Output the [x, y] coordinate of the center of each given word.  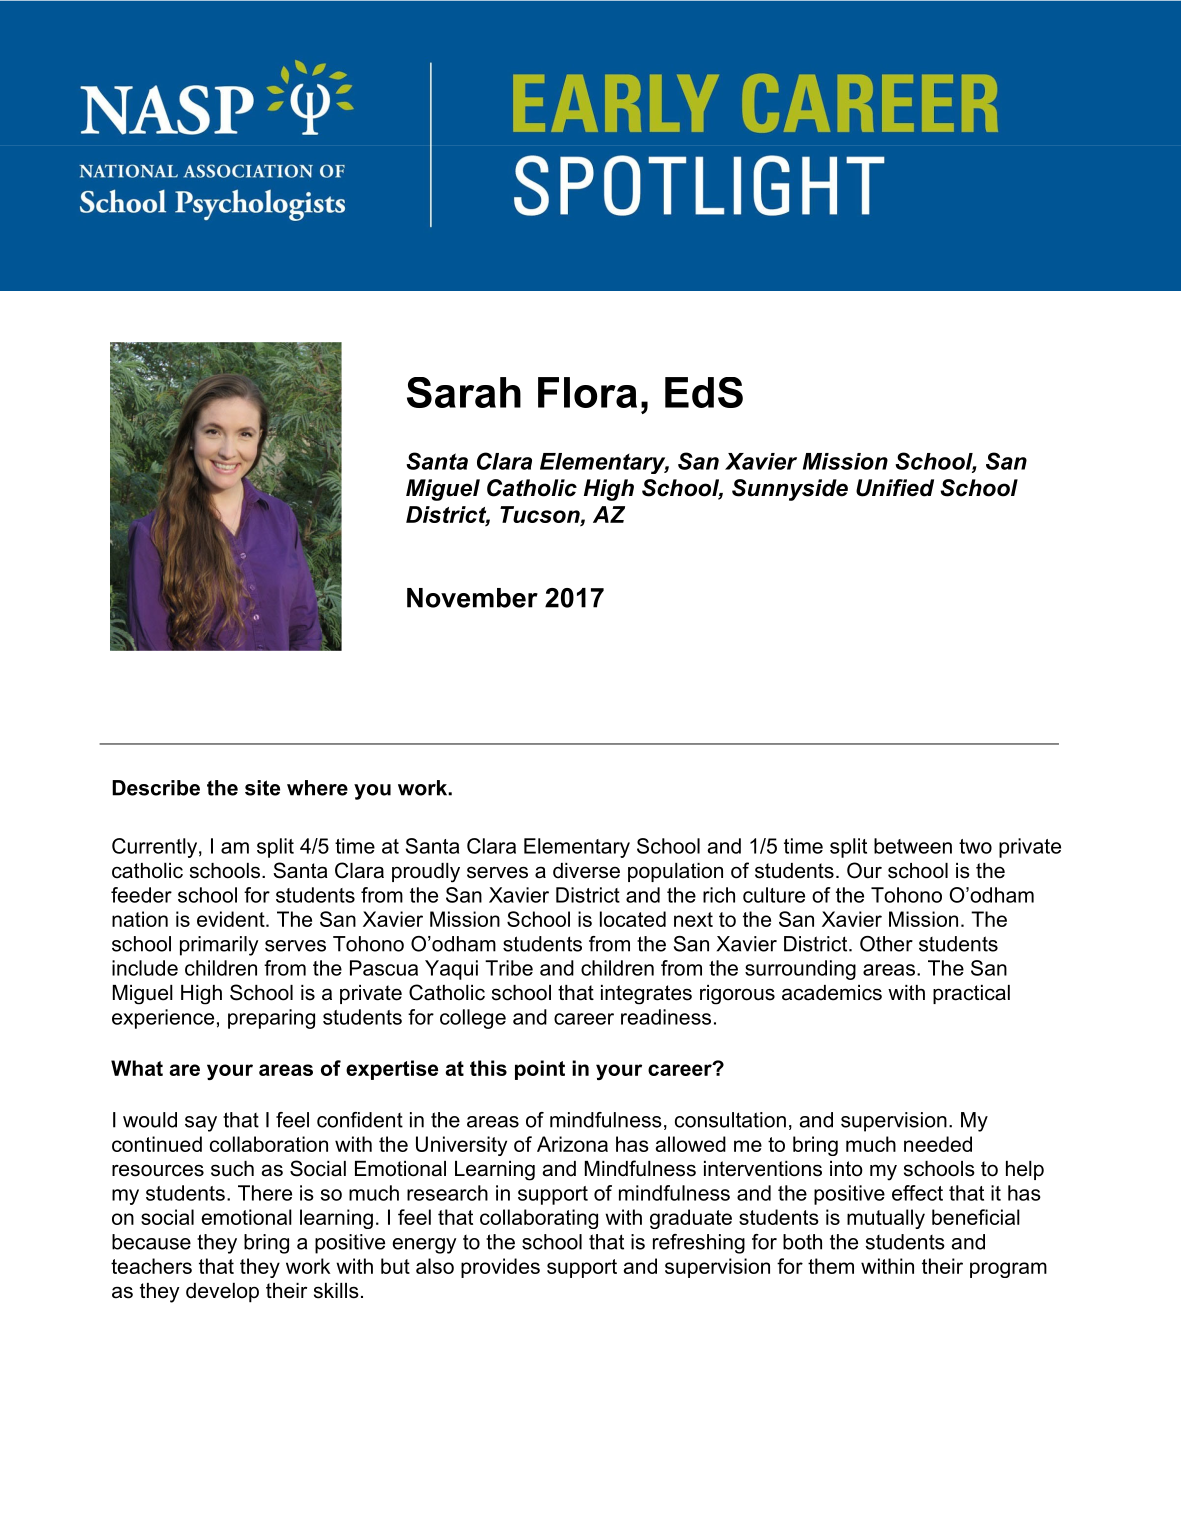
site [262, 788]
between [913, 846]
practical [971, 994]
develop [222, 1293]
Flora [587, 392]
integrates [646, 995]
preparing [271, 1019]
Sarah [464, 392]
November [472, 598]
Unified [895, 488]
